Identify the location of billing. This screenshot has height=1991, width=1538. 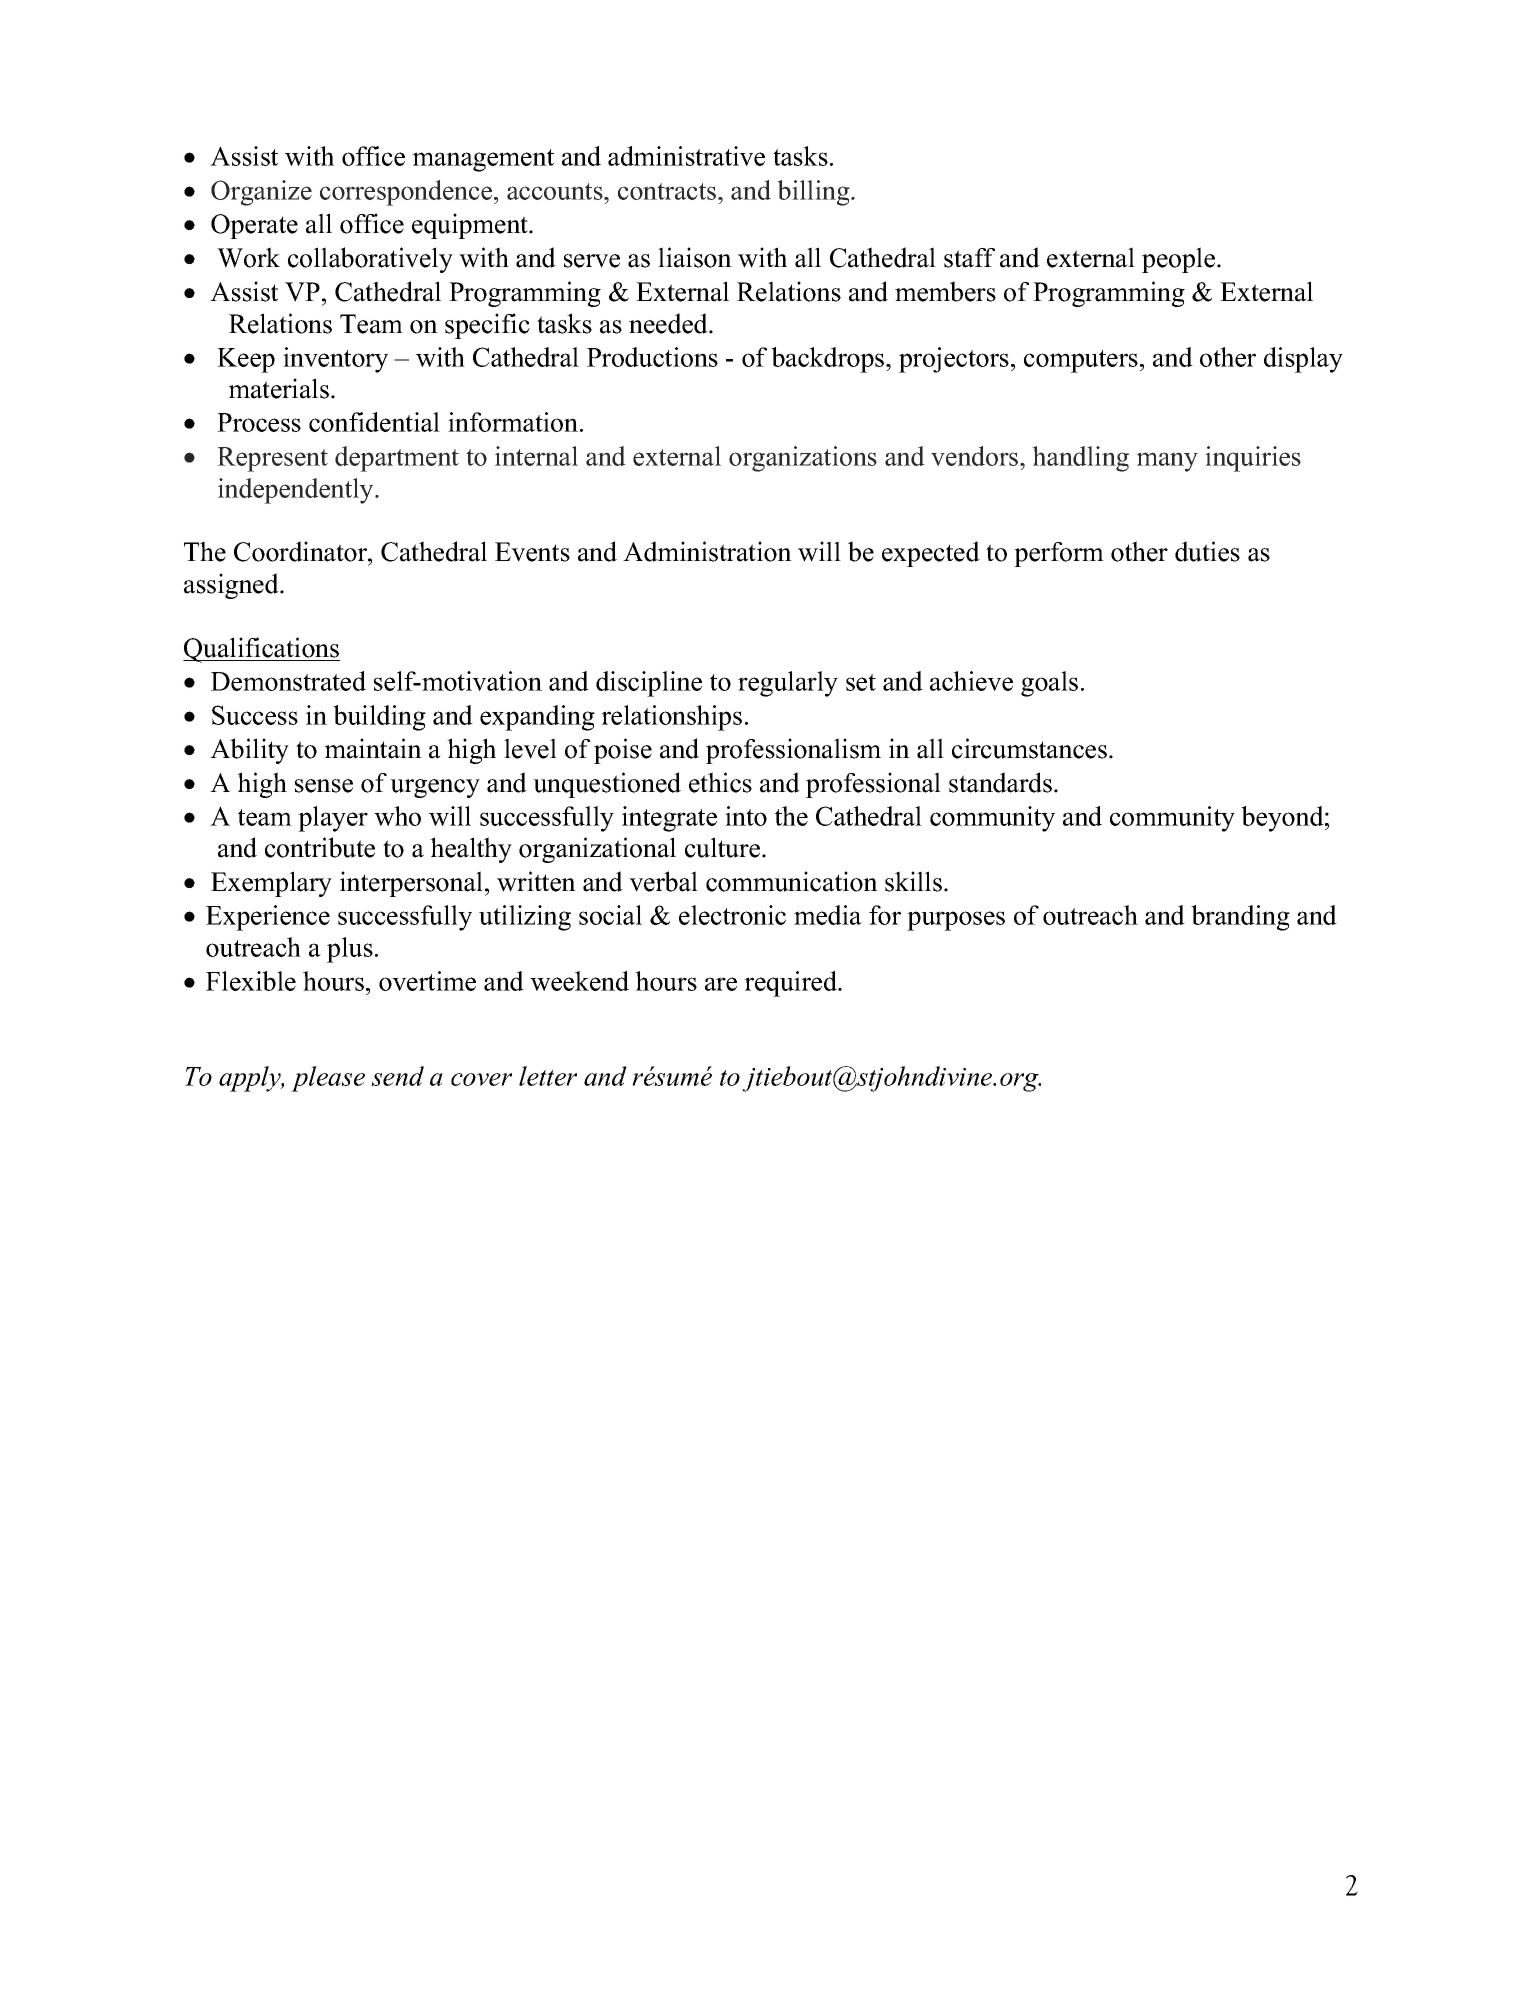
(814, 193).
